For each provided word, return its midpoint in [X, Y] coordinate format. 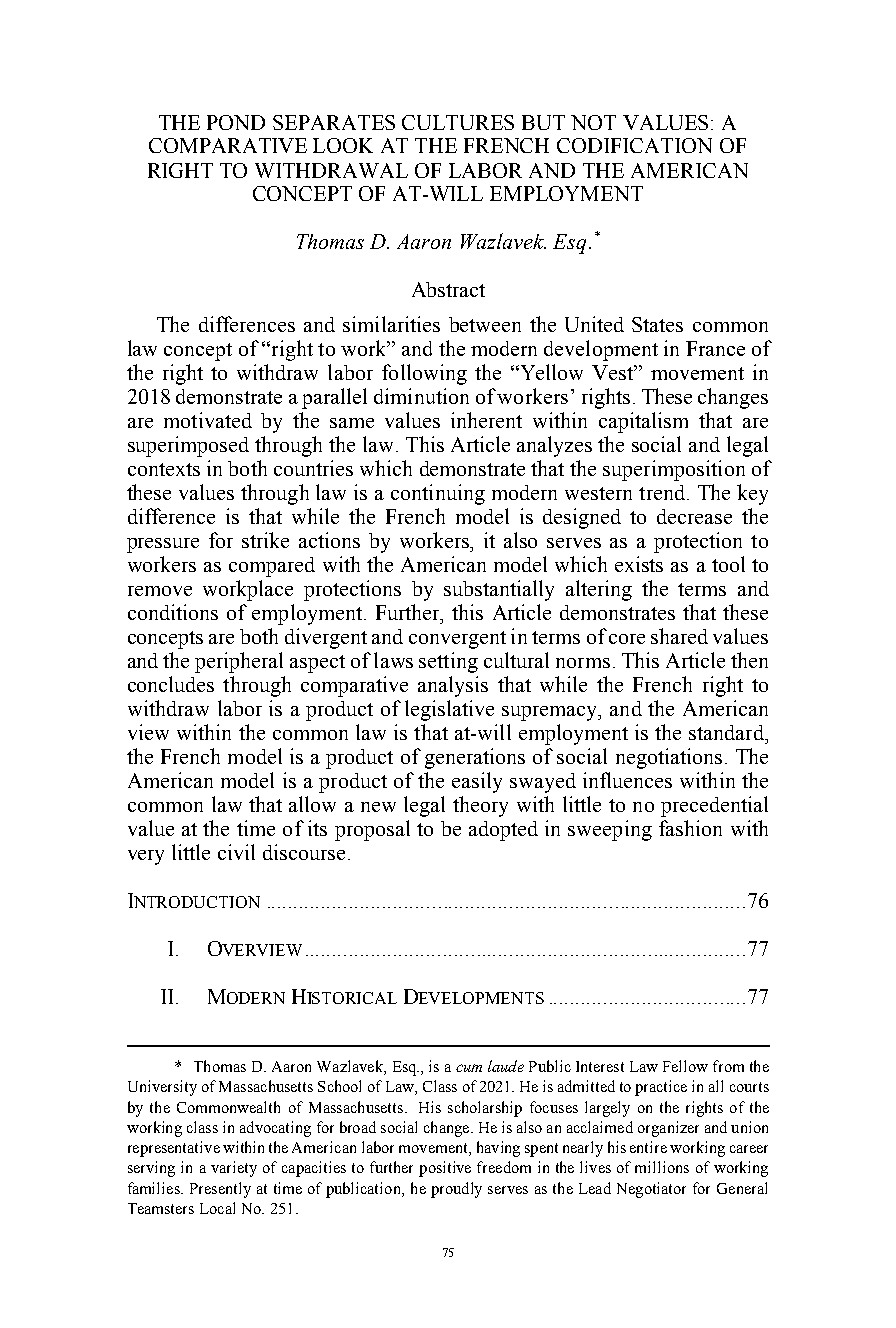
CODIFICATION [634, 145]
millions [662, 1167]
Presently [220, 1190]
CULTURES [458, 122]
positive [445, 1169]
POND [236, 122]
